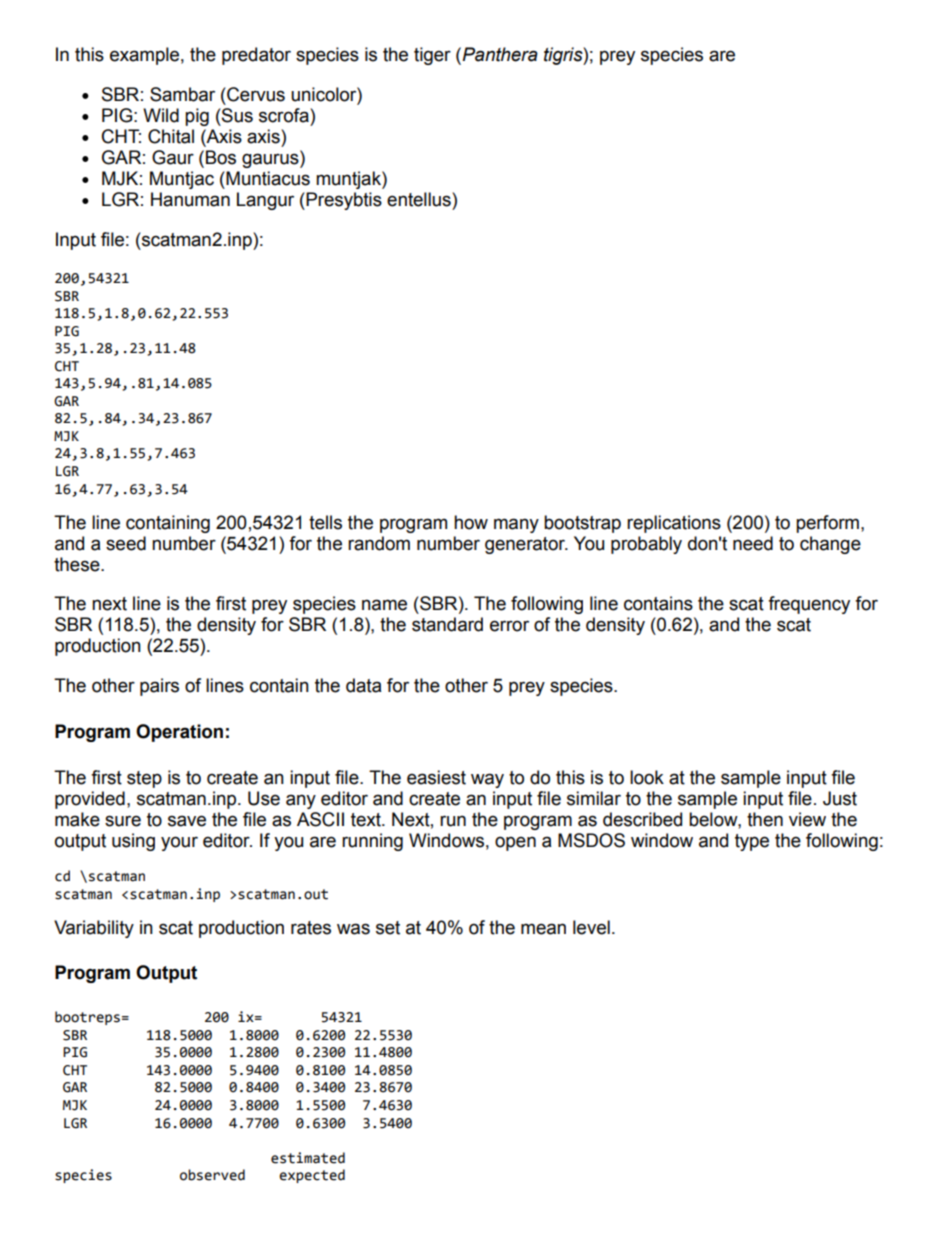  I want to click on open, so click(515, 843).
